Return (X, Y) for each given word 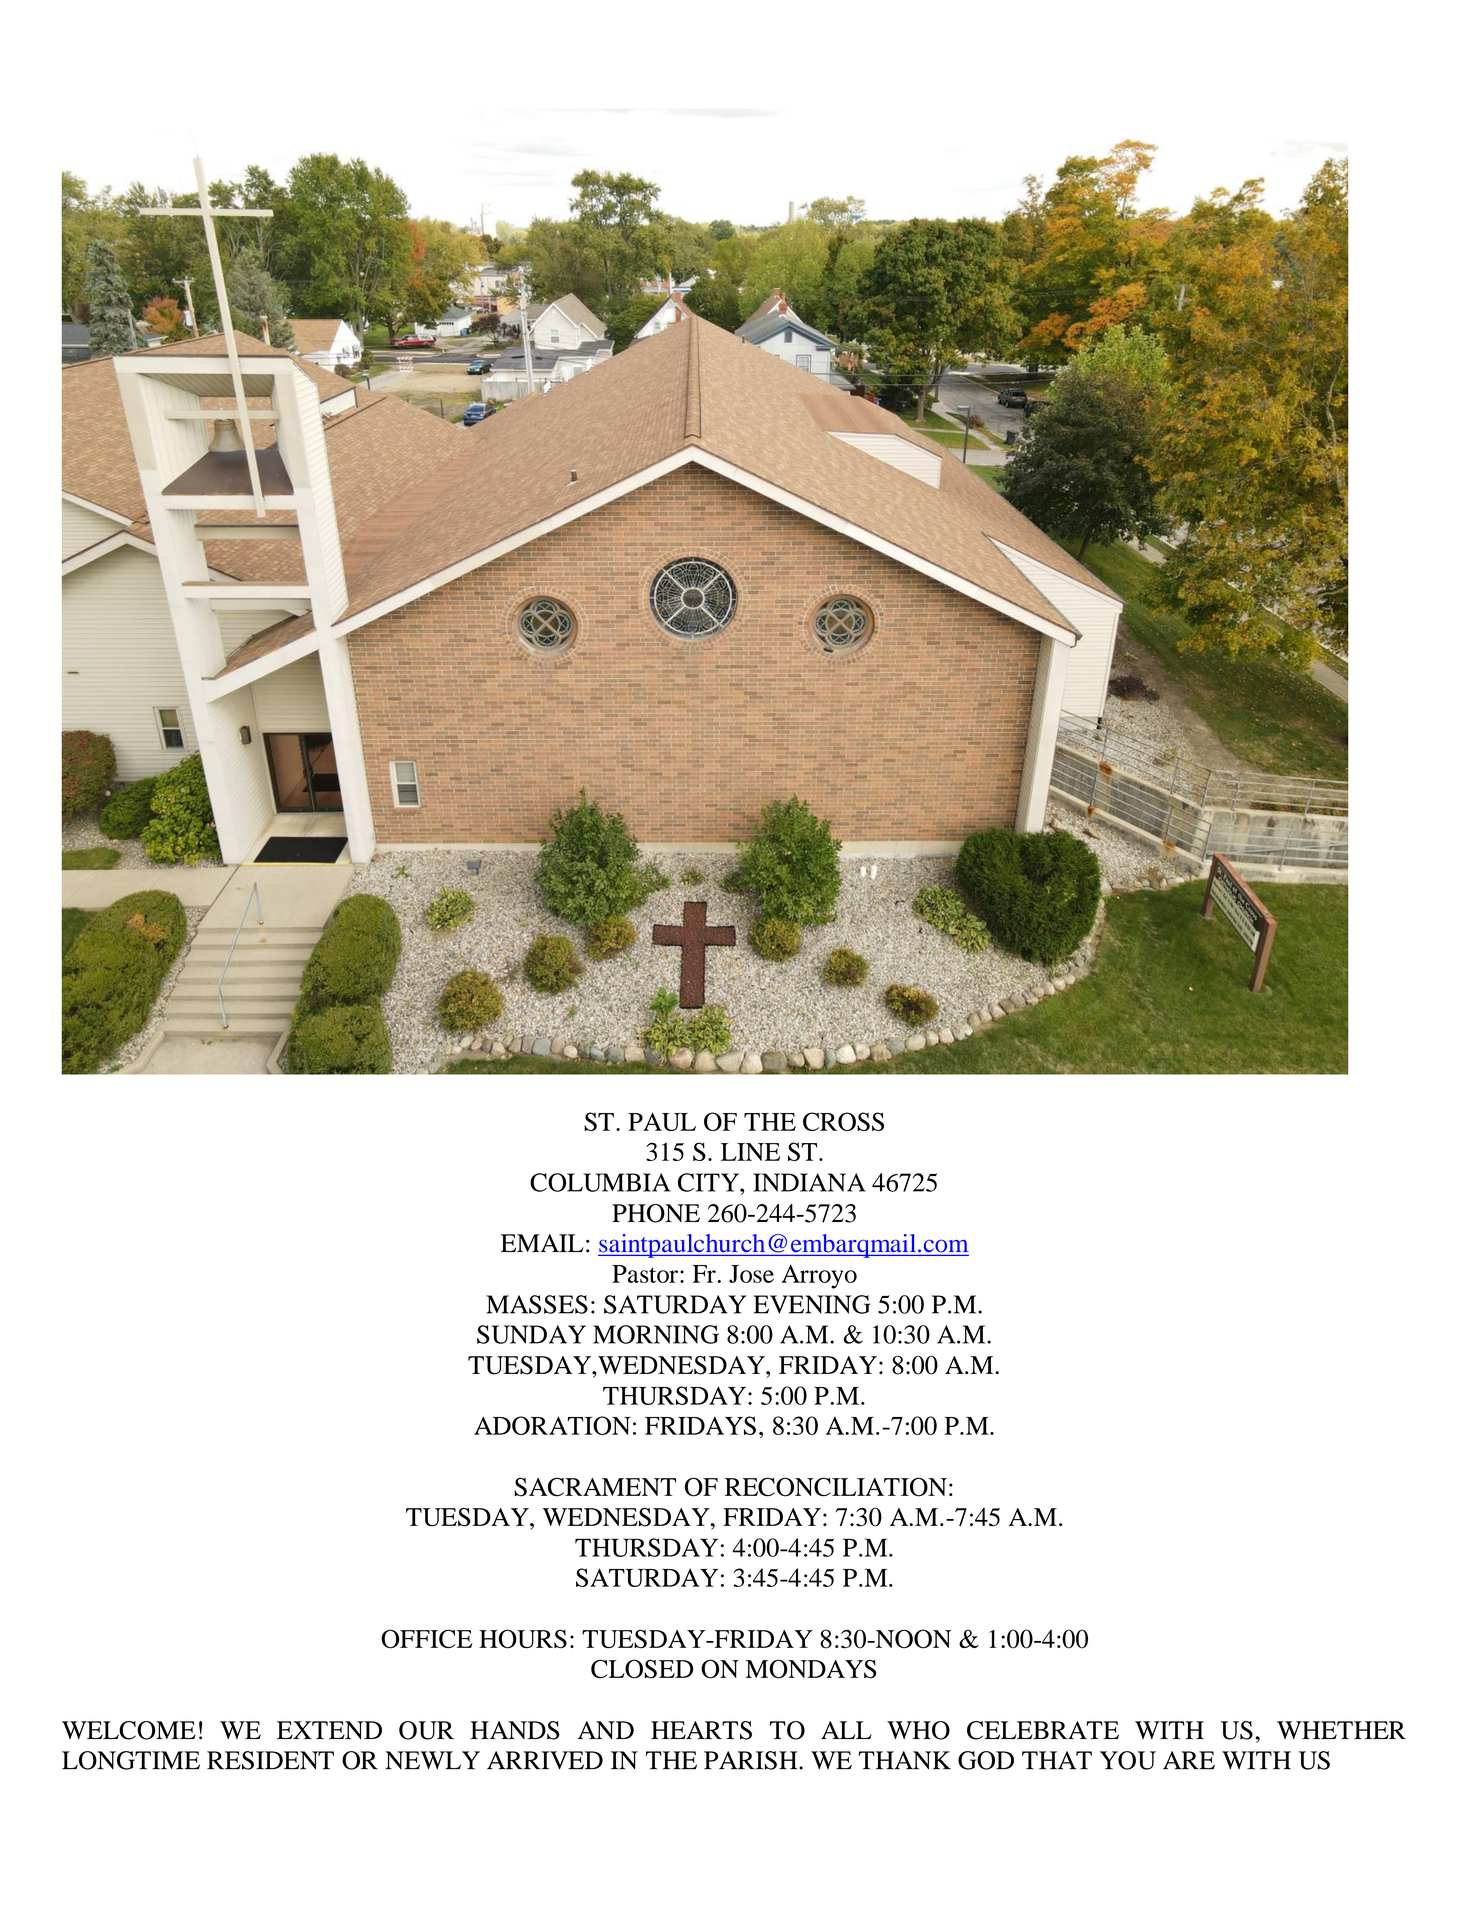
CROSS (843, 1121)
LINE (750, 1152)
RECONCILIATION (836, 1487)
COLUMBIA (600, 1182)
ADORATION (552, 1425)
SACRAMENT (595, 1487)
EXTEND (329, 1730)
